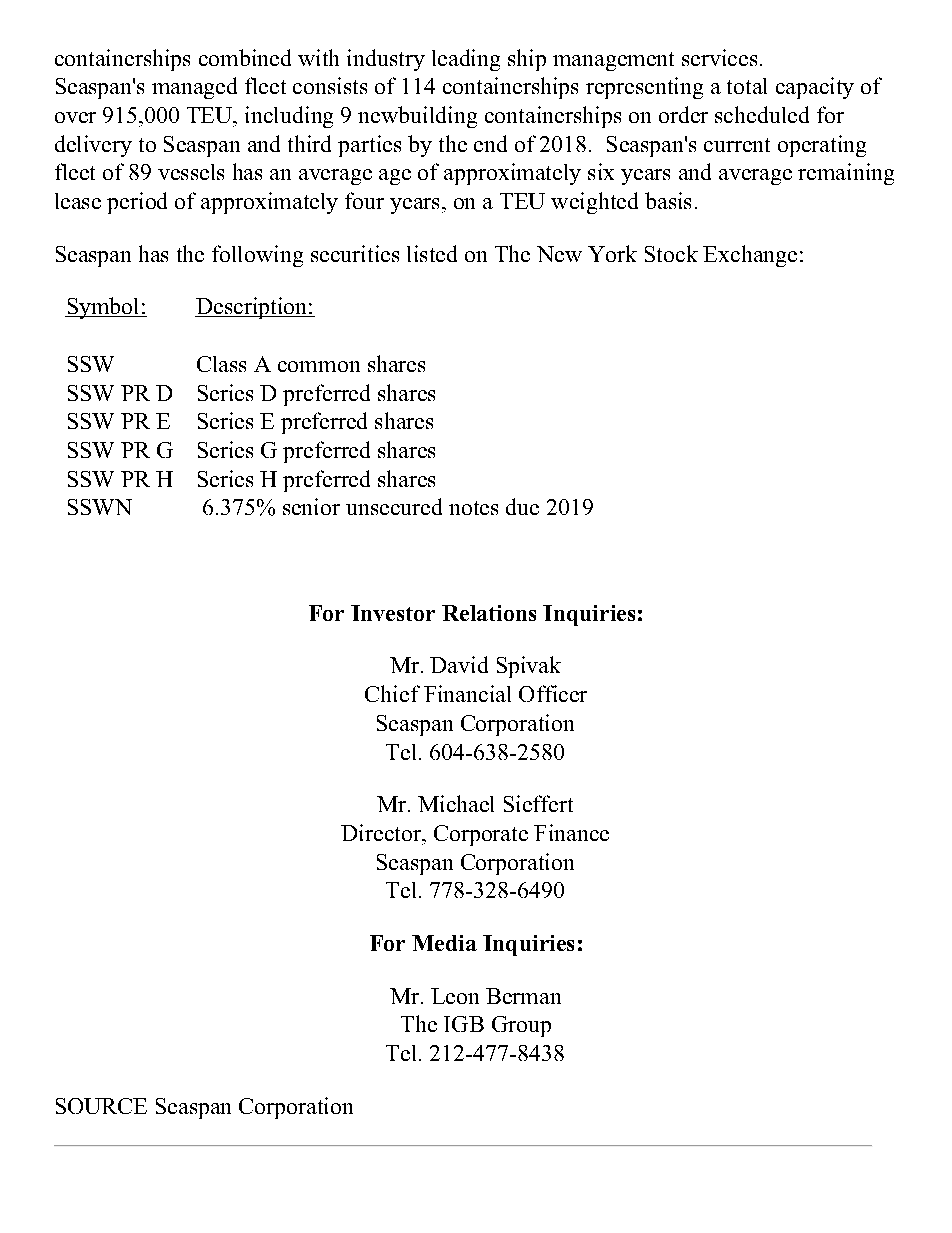 This screenshot has width=952, height=1233. Describe the element at coordinates (750, 256) in the screenshot. I see `Exchange` at that location.
